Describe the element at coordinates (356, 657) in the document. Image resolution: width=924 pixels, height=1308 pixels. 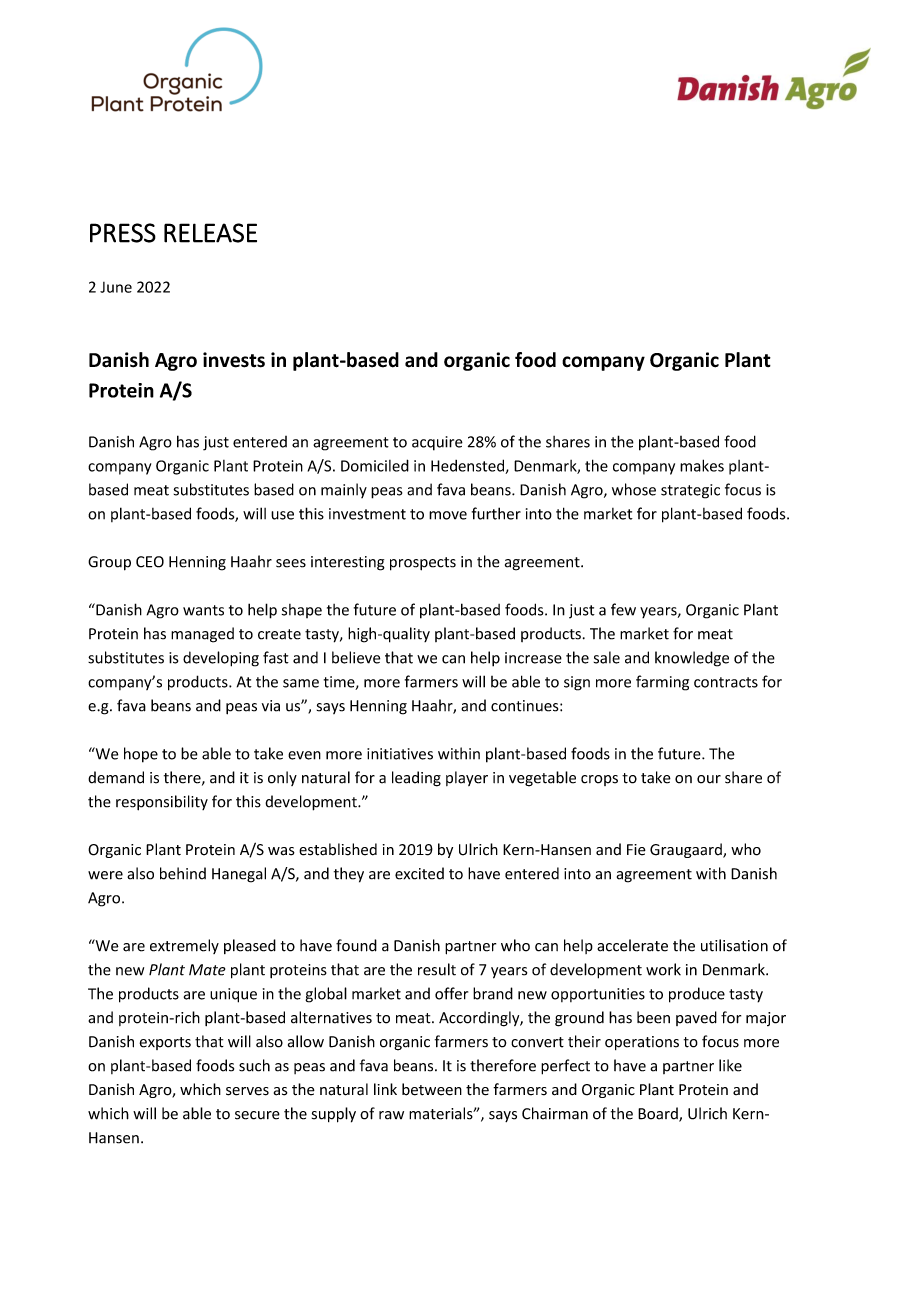
I see `believe` at that location.
